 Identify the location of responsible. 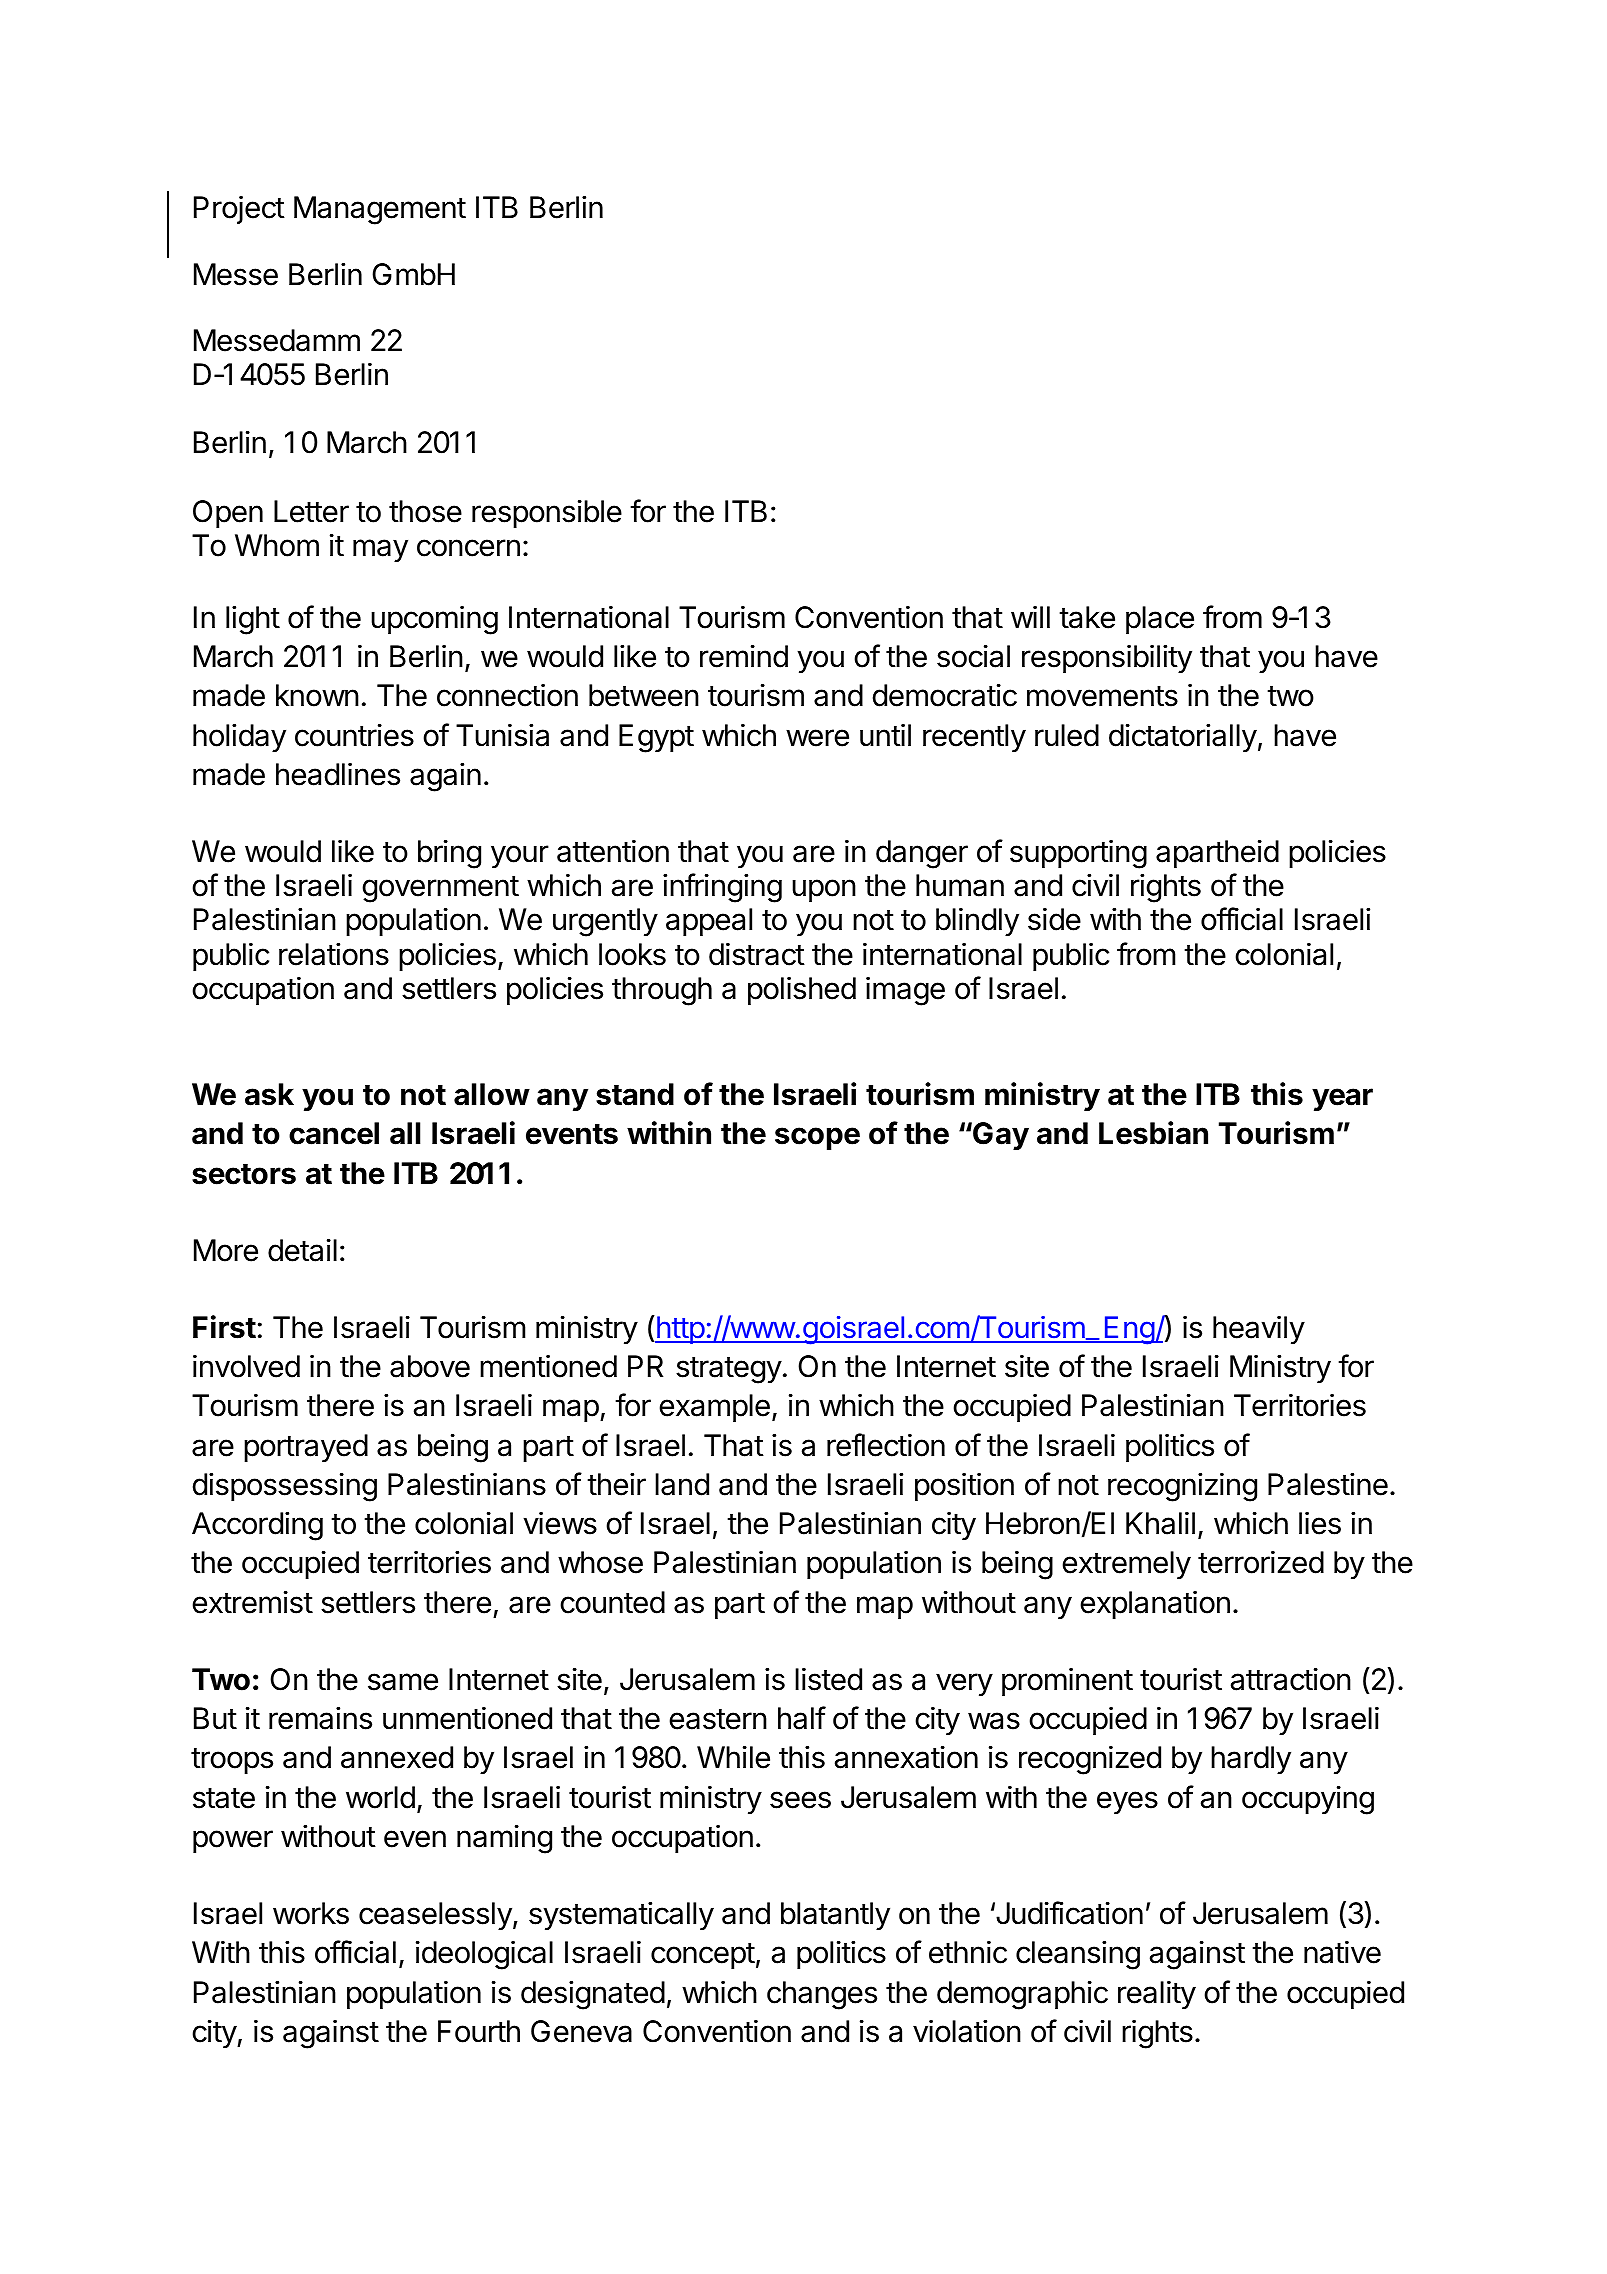
(547, 513).
